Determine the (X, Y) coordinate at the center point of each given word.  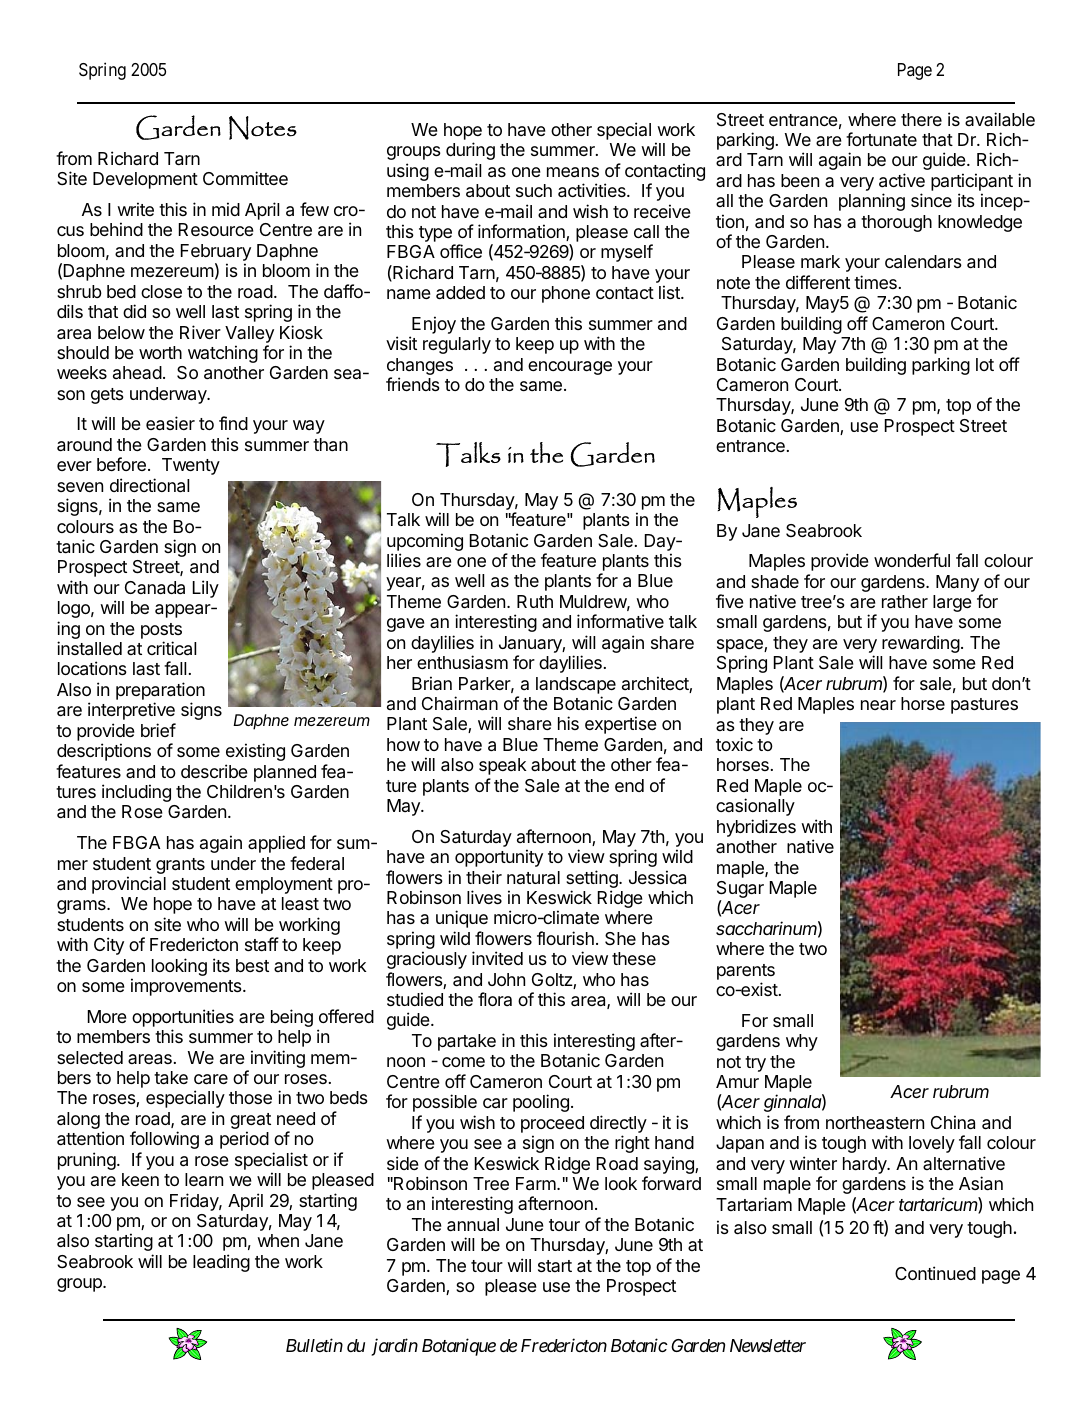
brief (158, 730)
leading (221, 1263)
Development (145, 180)
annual (473, 1225)
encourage (570, 368)
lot (985, 364)
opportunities (183, 1018)
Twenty (191, 466)
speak (503, 766)
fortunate (881, 139)
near (878, 705)
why (802, 1042)
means (573, 172)
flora (495, 999)
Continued (935, 1273)
